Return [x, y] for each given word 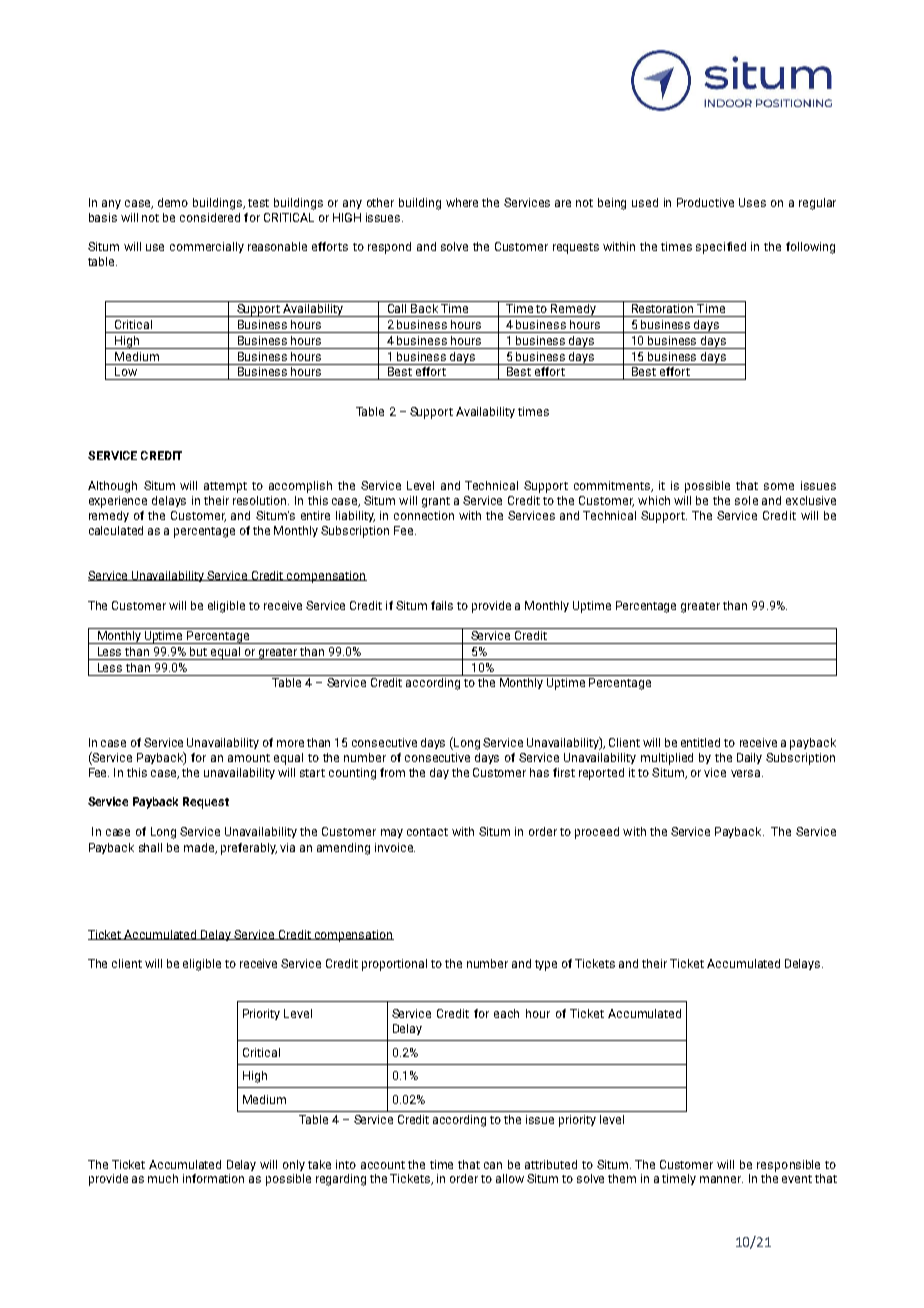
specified [721, 248]
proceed [597, 833]
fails [442, 605]
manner [721, 1179]
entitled [700, 742]
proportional [394, 965]
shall [150, 847]
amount [249, 758]
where [462, 202]
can [493, 1165]
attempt [225, 487]
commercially [207, 247]
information [213, 1178]
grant [436, 502]
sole [746, 500]
